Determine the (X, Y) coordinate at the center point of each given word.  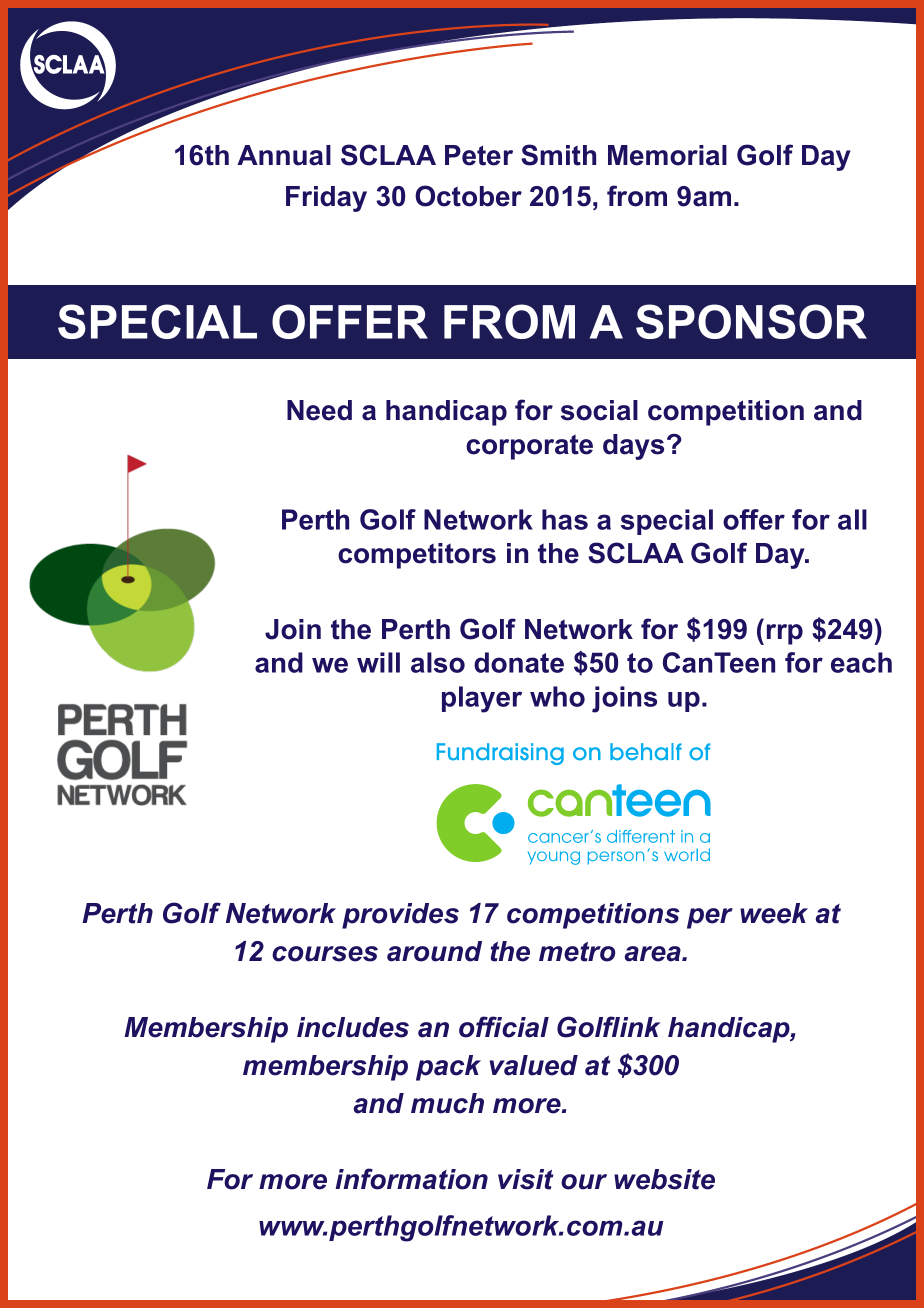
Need (319, 410)
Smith (558, 155)
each (861, 662)
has (565, 519)
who (557, 696)
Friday (326, 199)
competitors (417, 556)
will (378, 662)
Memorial (667, 155)
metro (577, 952)
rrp (785, 634)
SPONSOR (751, 321)
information (411, 1179)
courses (325, 954)
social (599, 410)
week (774, 913)
